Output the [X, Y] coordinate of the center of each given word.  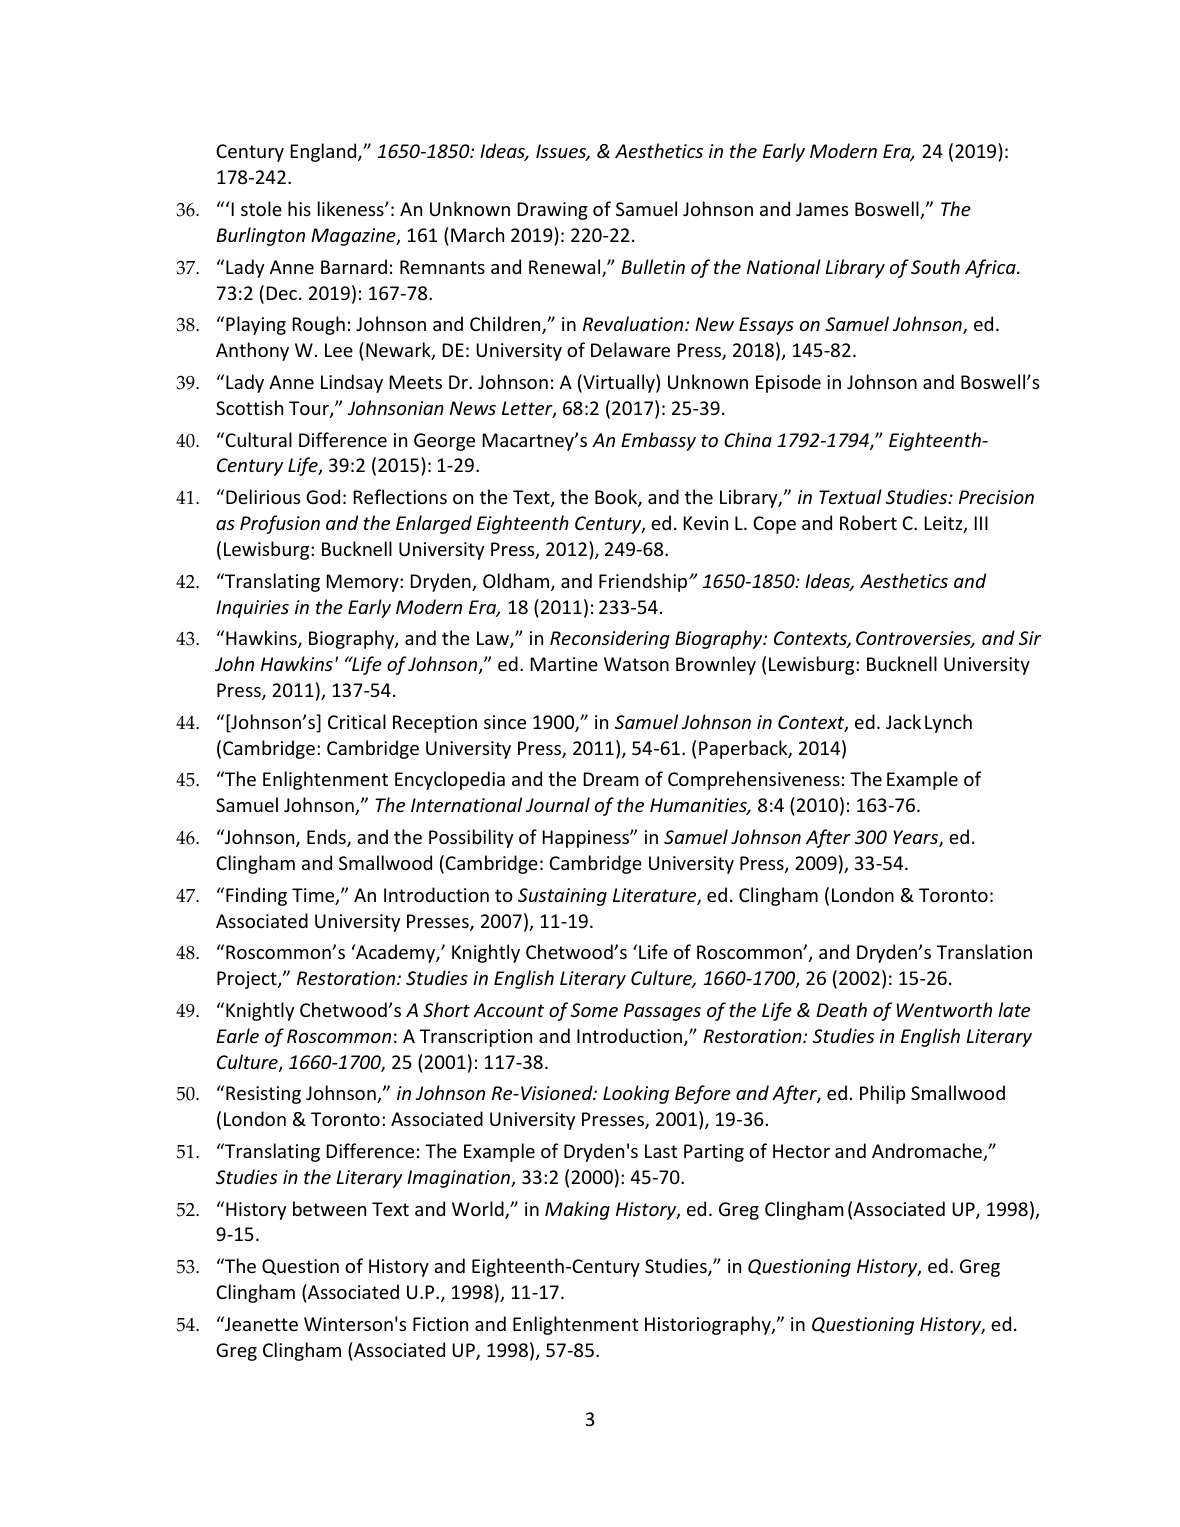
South [935, 266]
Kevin [705, 523]
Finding [256, 896]
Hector [801, 1151]
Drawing [552, 211]
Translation [984, 951]
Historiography [709, 1325]
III [981, 523]
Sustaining [562, 897]
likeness [352, 208]
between [329, 1208]
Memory [363, 583]
